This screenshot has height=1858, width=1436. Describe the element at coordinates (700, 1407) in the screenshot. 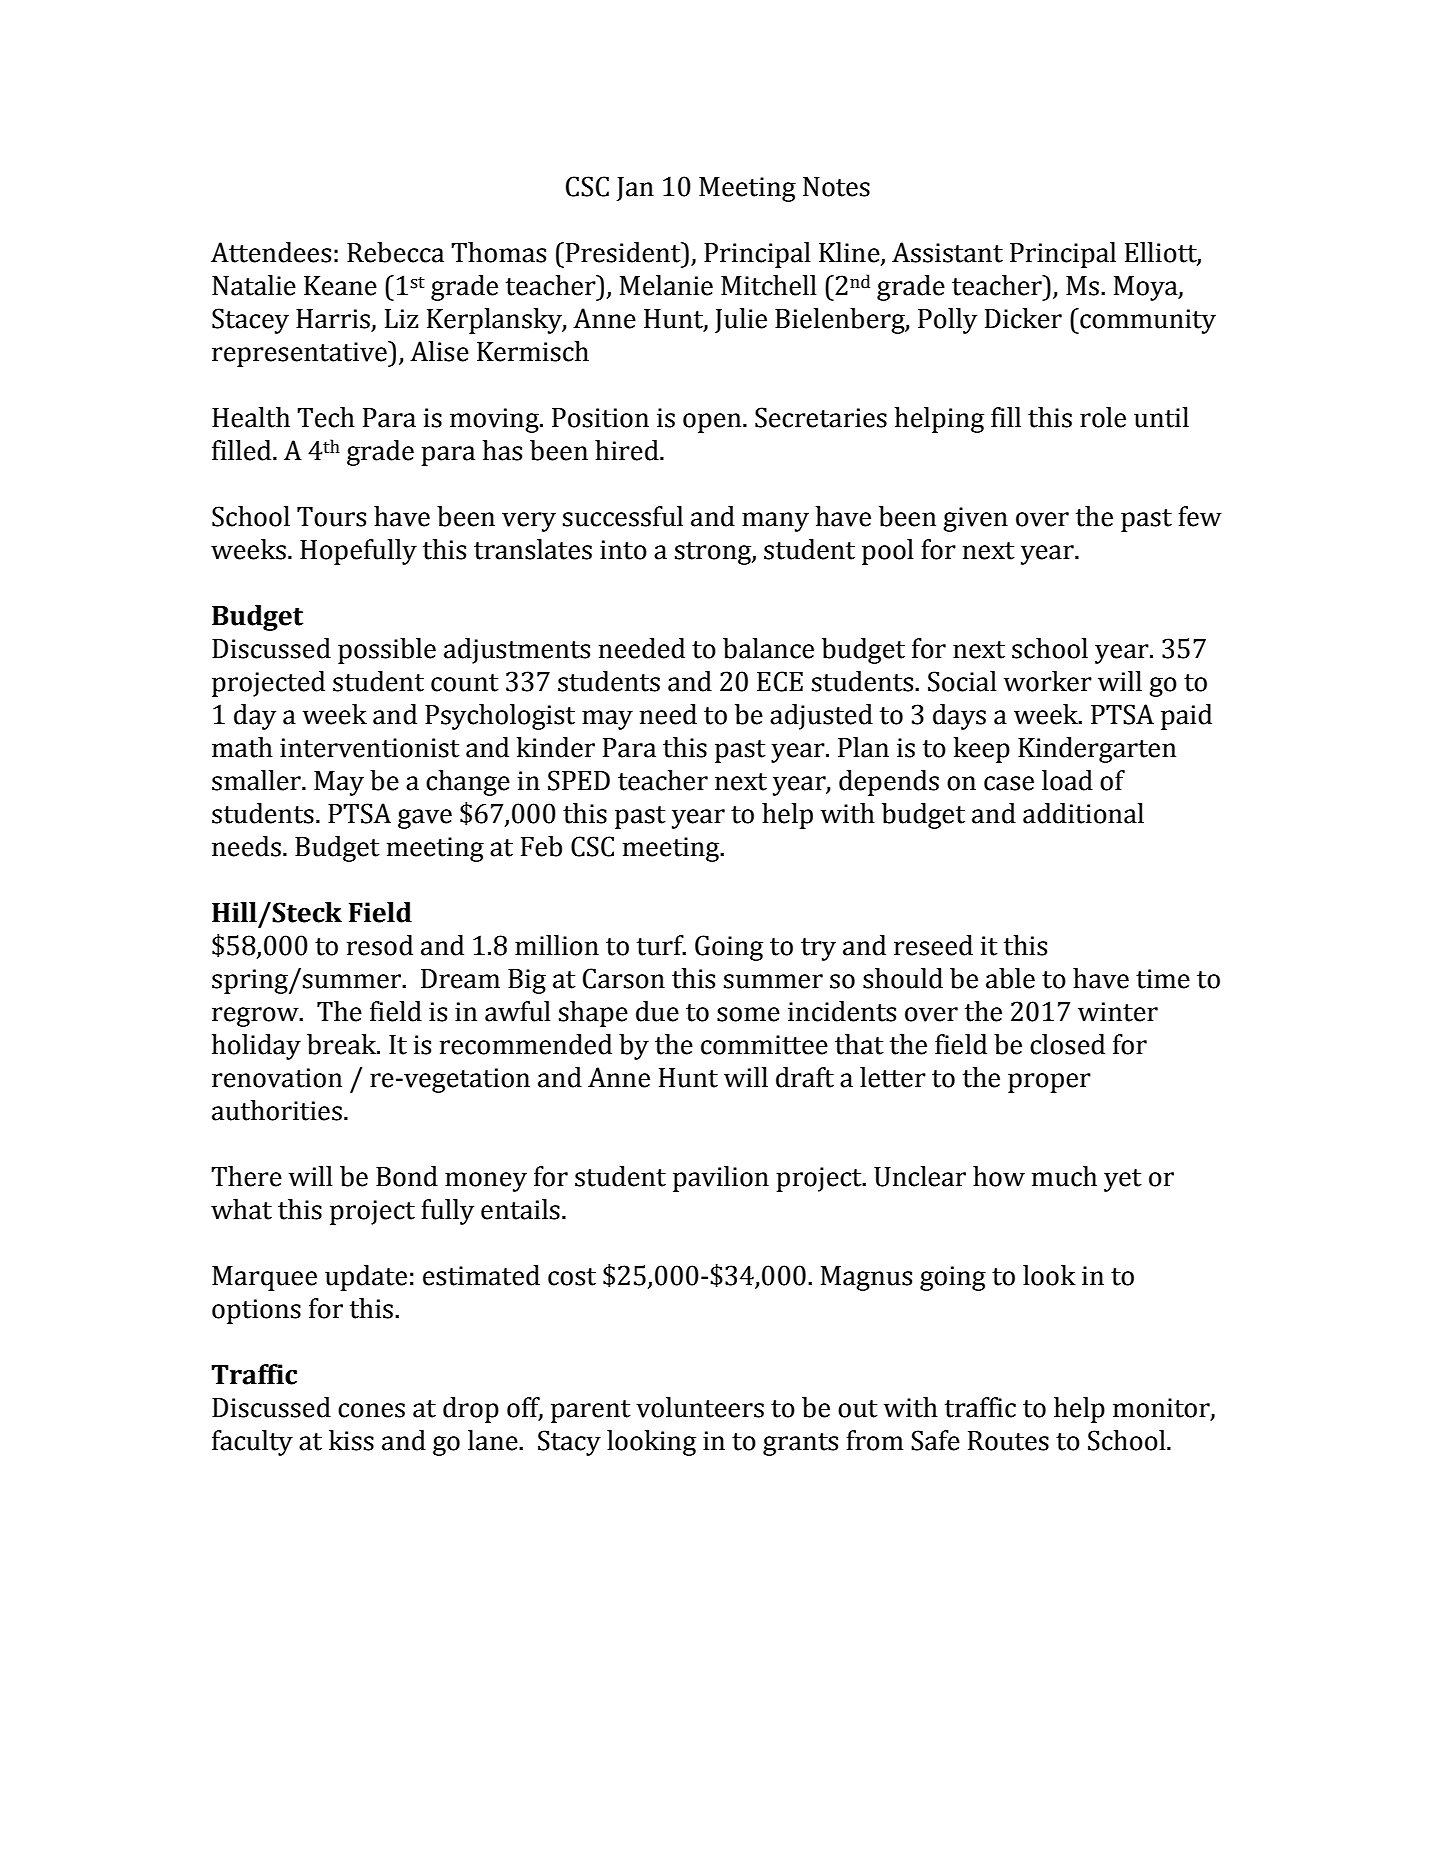

I see `volunteers` at that location.
